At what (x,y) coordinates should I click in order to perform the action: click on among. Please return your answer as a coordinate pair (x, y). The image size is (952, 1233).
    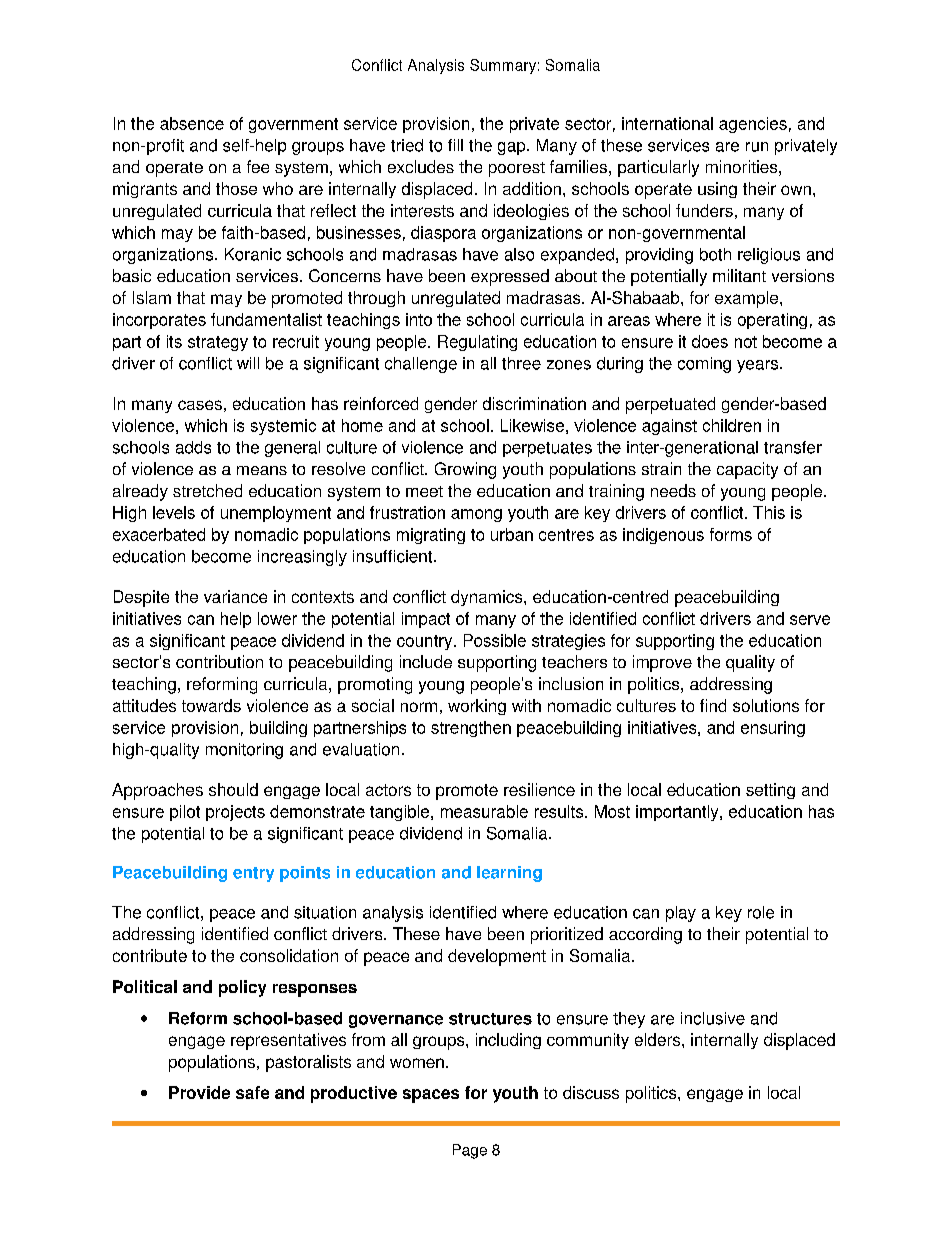
    Looking at the image, I should click on (476, 515).
